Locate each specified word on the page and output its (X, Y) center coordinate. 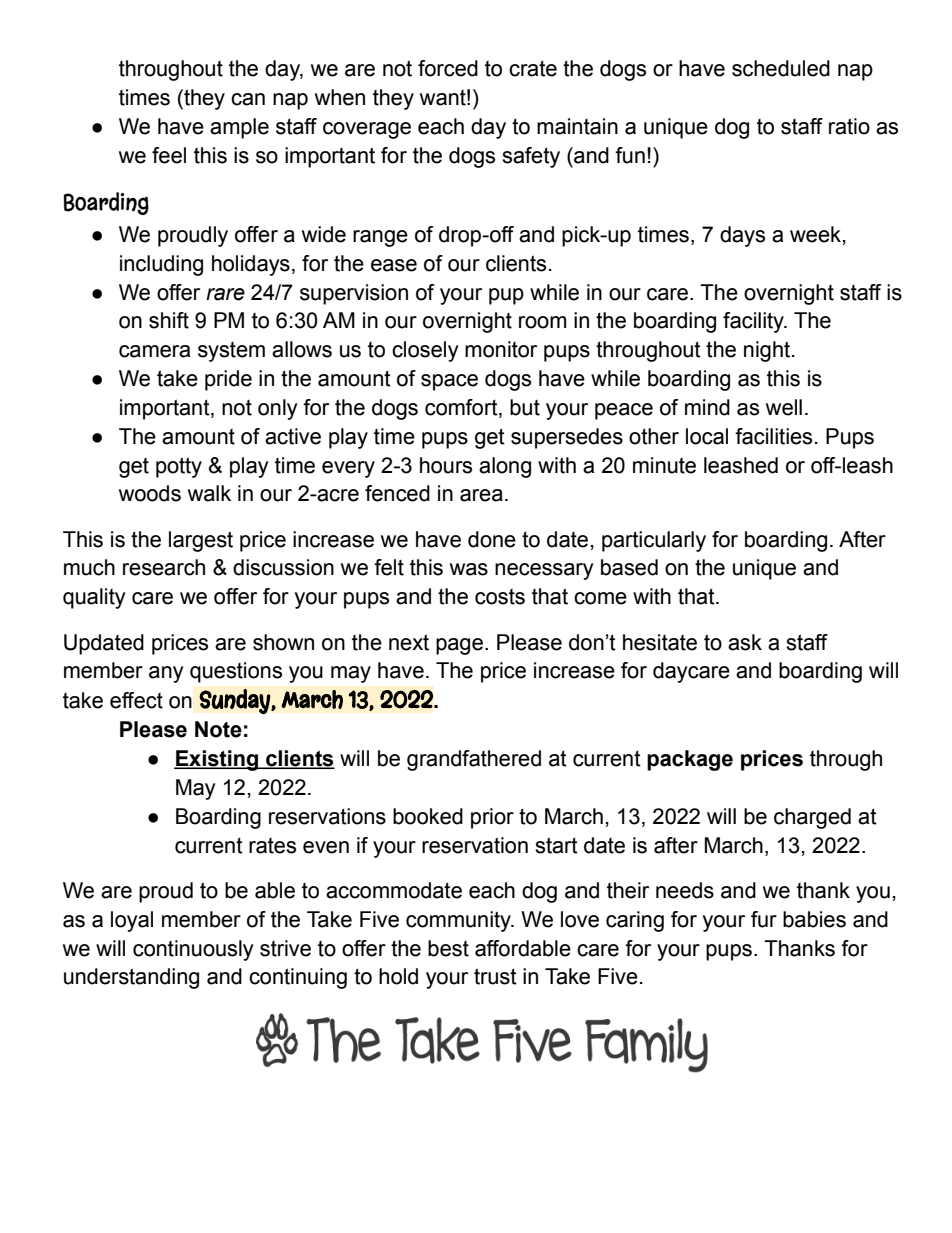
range (380, 238)
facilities (773, 436)
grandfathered (474, 760)
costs (500, 597)
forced (448, 68)
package (690, 760)
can (248, 99)
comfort (462, 408)
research (164, 567)
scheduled (781, 68)
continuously (193, 950)
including (161, 265)
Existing (217, 760)
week (815, 234)
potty (179, 467)
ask (745, 642)
